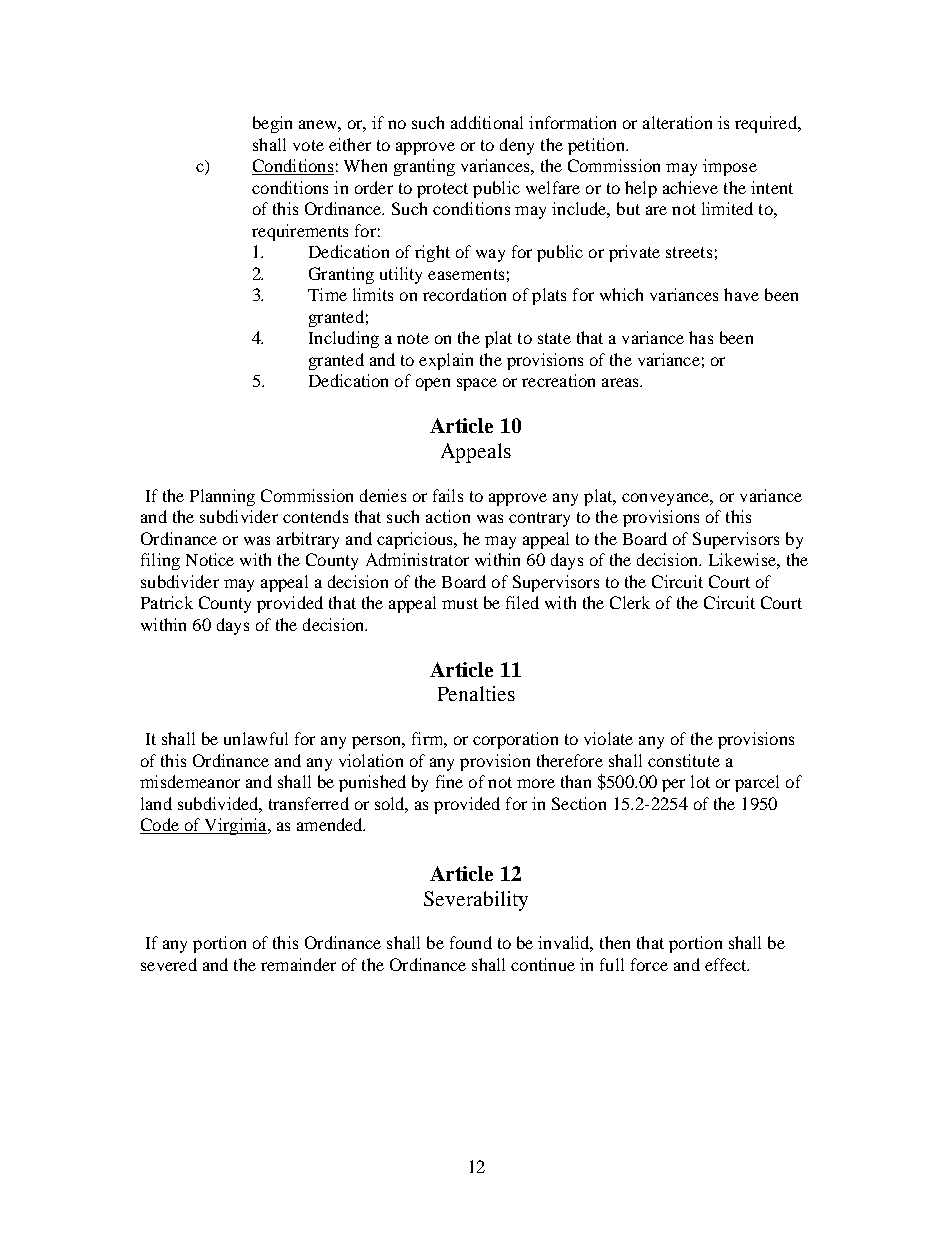  I want to click on begin, so click(272, 124).
